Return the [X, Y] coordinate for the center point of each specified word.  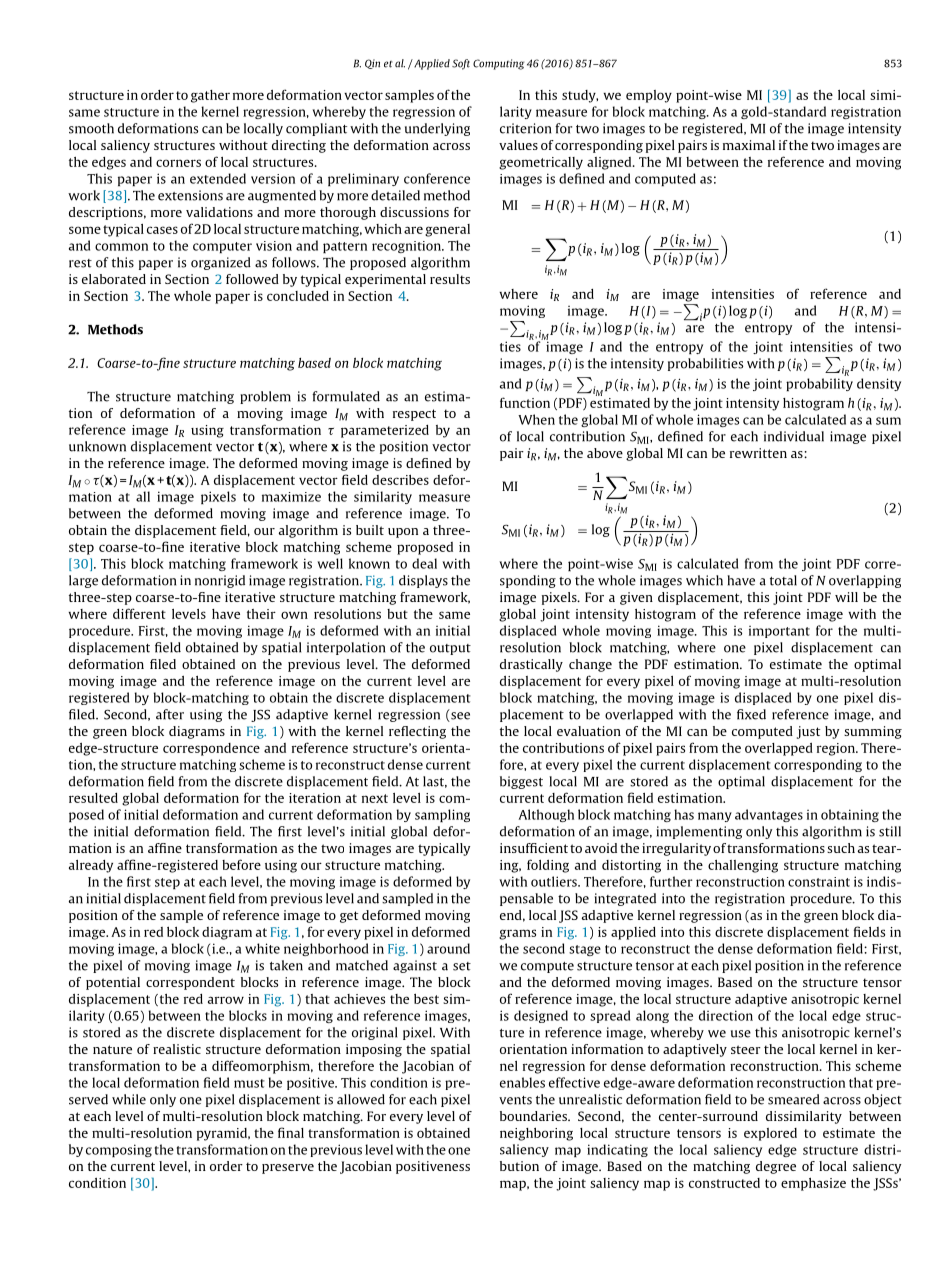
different [139, 613]
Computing [498, 64]
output [450, 649]
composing [119, 1150]
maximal [749, 145]
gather [210, 96]
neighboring [536, 1134]
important [779, 632]
